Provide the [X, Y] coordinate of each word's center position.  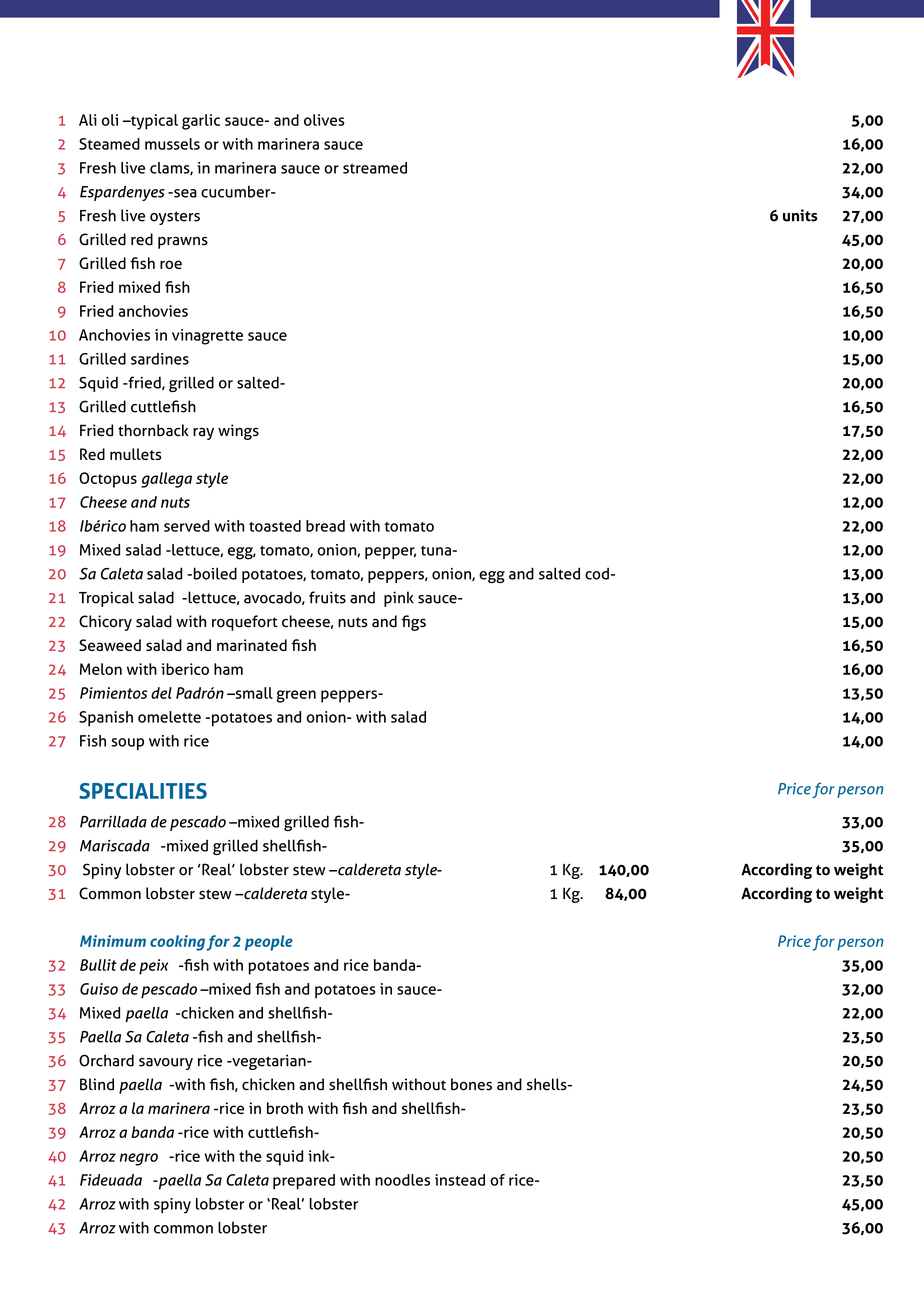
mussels [172, 144]
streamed [375, 168]
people [269, 943]
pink [399, 599]
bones [471, 1084]
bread [325, 526]
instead [460, 1180]
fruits [327, 597]
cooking [177, 943]
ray [203, 434]
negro [139, 1159]
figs [414, 623]
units [800, 215]
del [161, 693]
